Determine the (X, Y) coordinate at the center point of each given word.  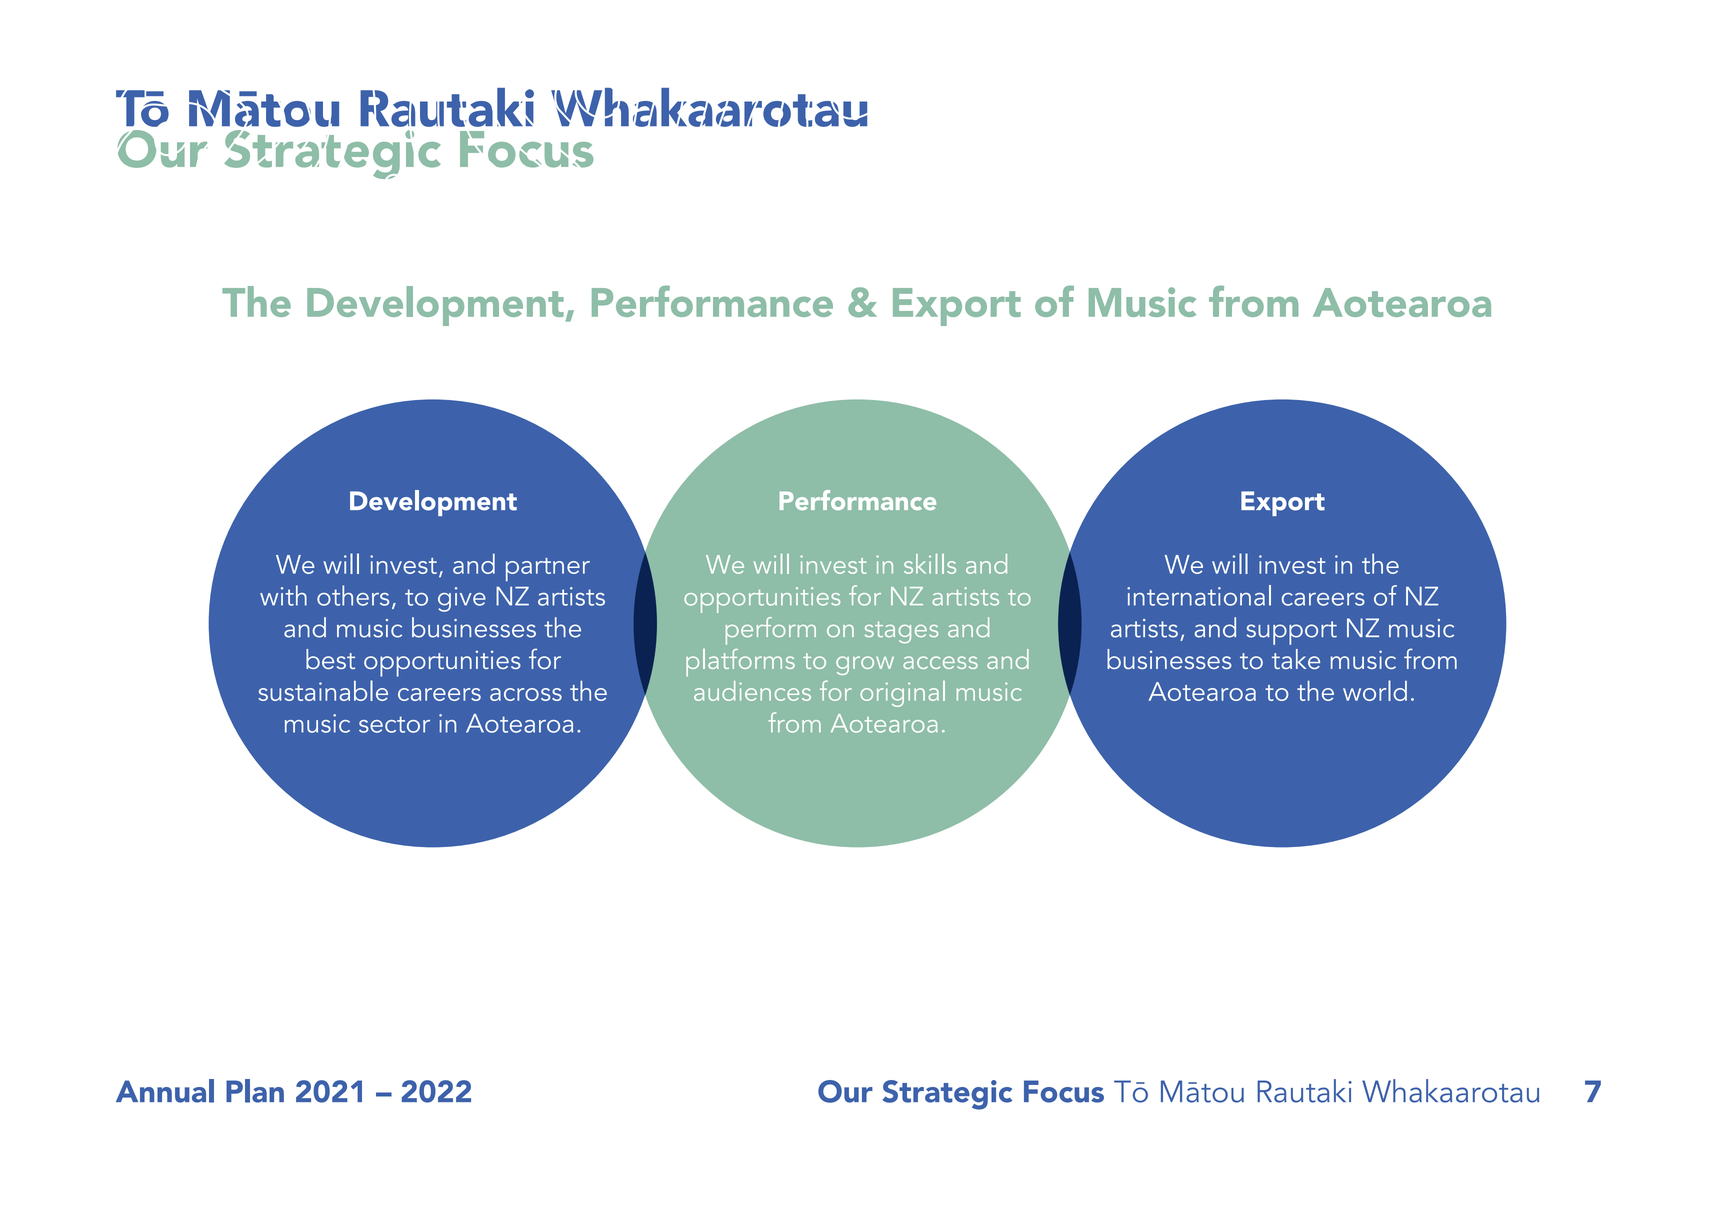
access (940, 662)
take (1296, 659)
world (1375, 690)
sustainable (323, 690)
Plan (255, 1091)
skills (930, 564)
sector (394, 724)
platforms (740, 663)
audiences (752, 691)
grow (865, 665)
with (283, 595)
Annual (165, 1091)
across (526, 694)
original (902, 694)
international (1199, 595)
